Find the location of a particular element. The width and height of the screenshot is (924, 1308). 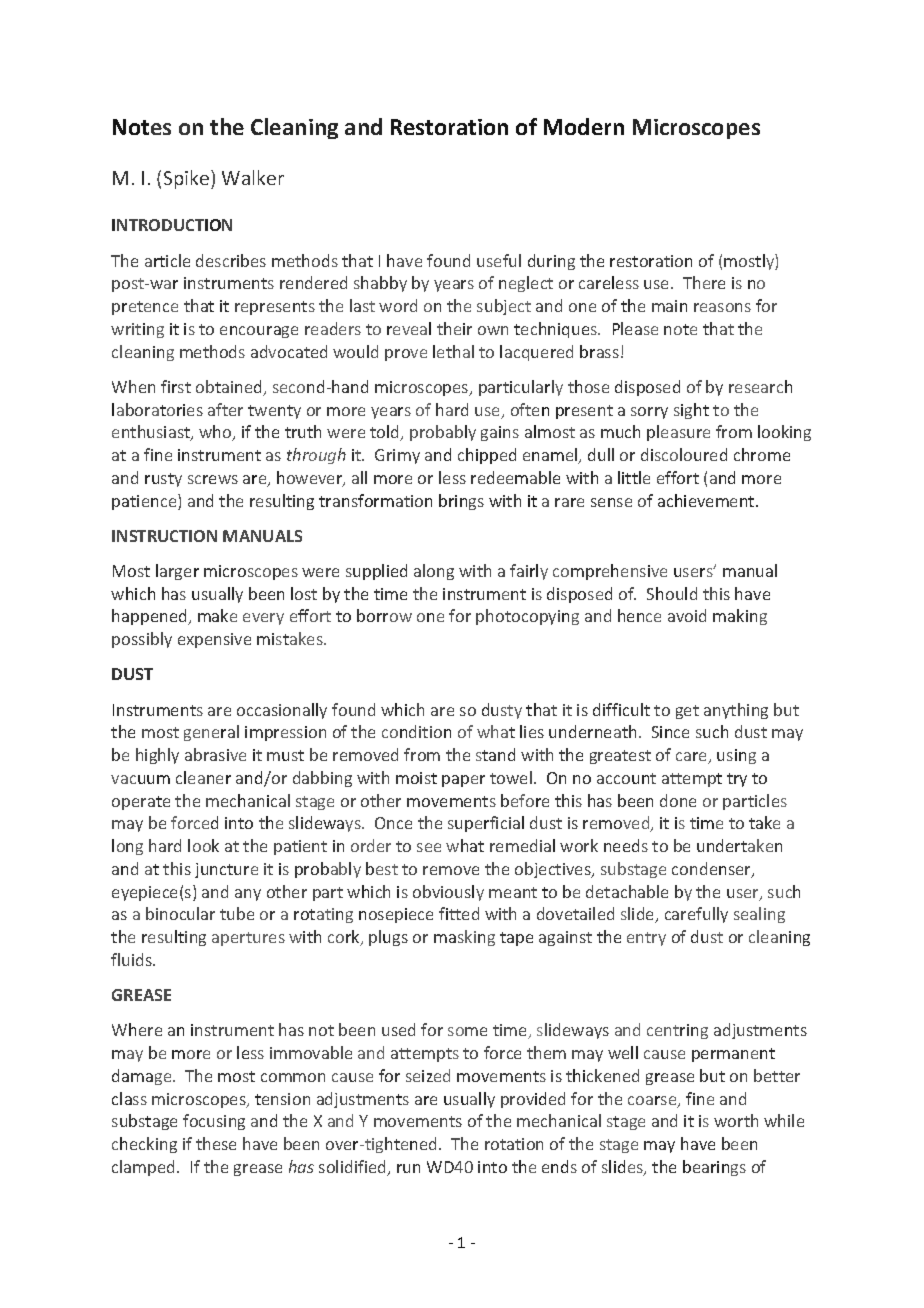

brings is located at coordinates (461, 502).
